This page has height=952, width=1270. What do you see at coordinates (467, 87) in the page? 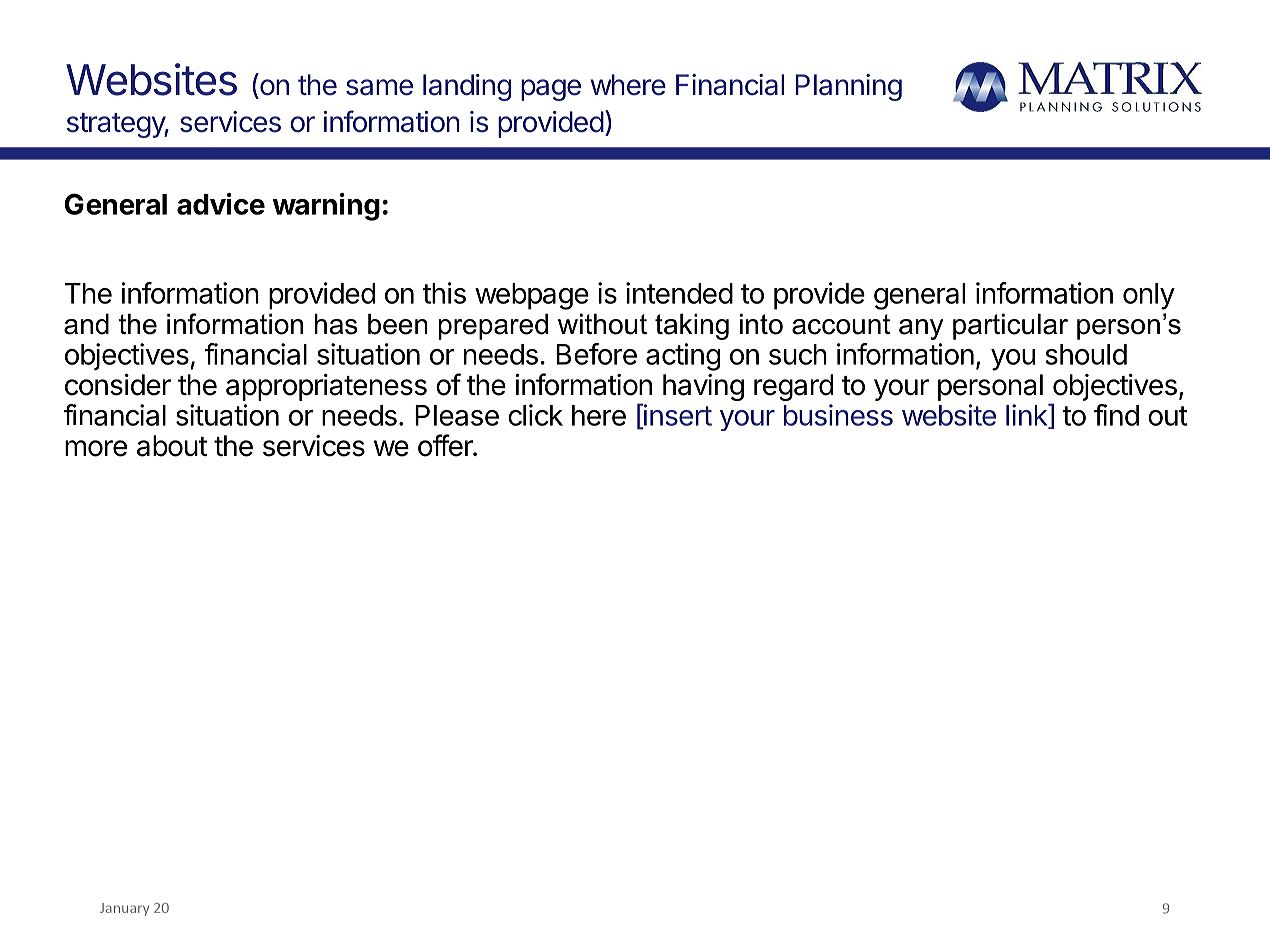
I see `landing` at bounding box center [467, 87].
